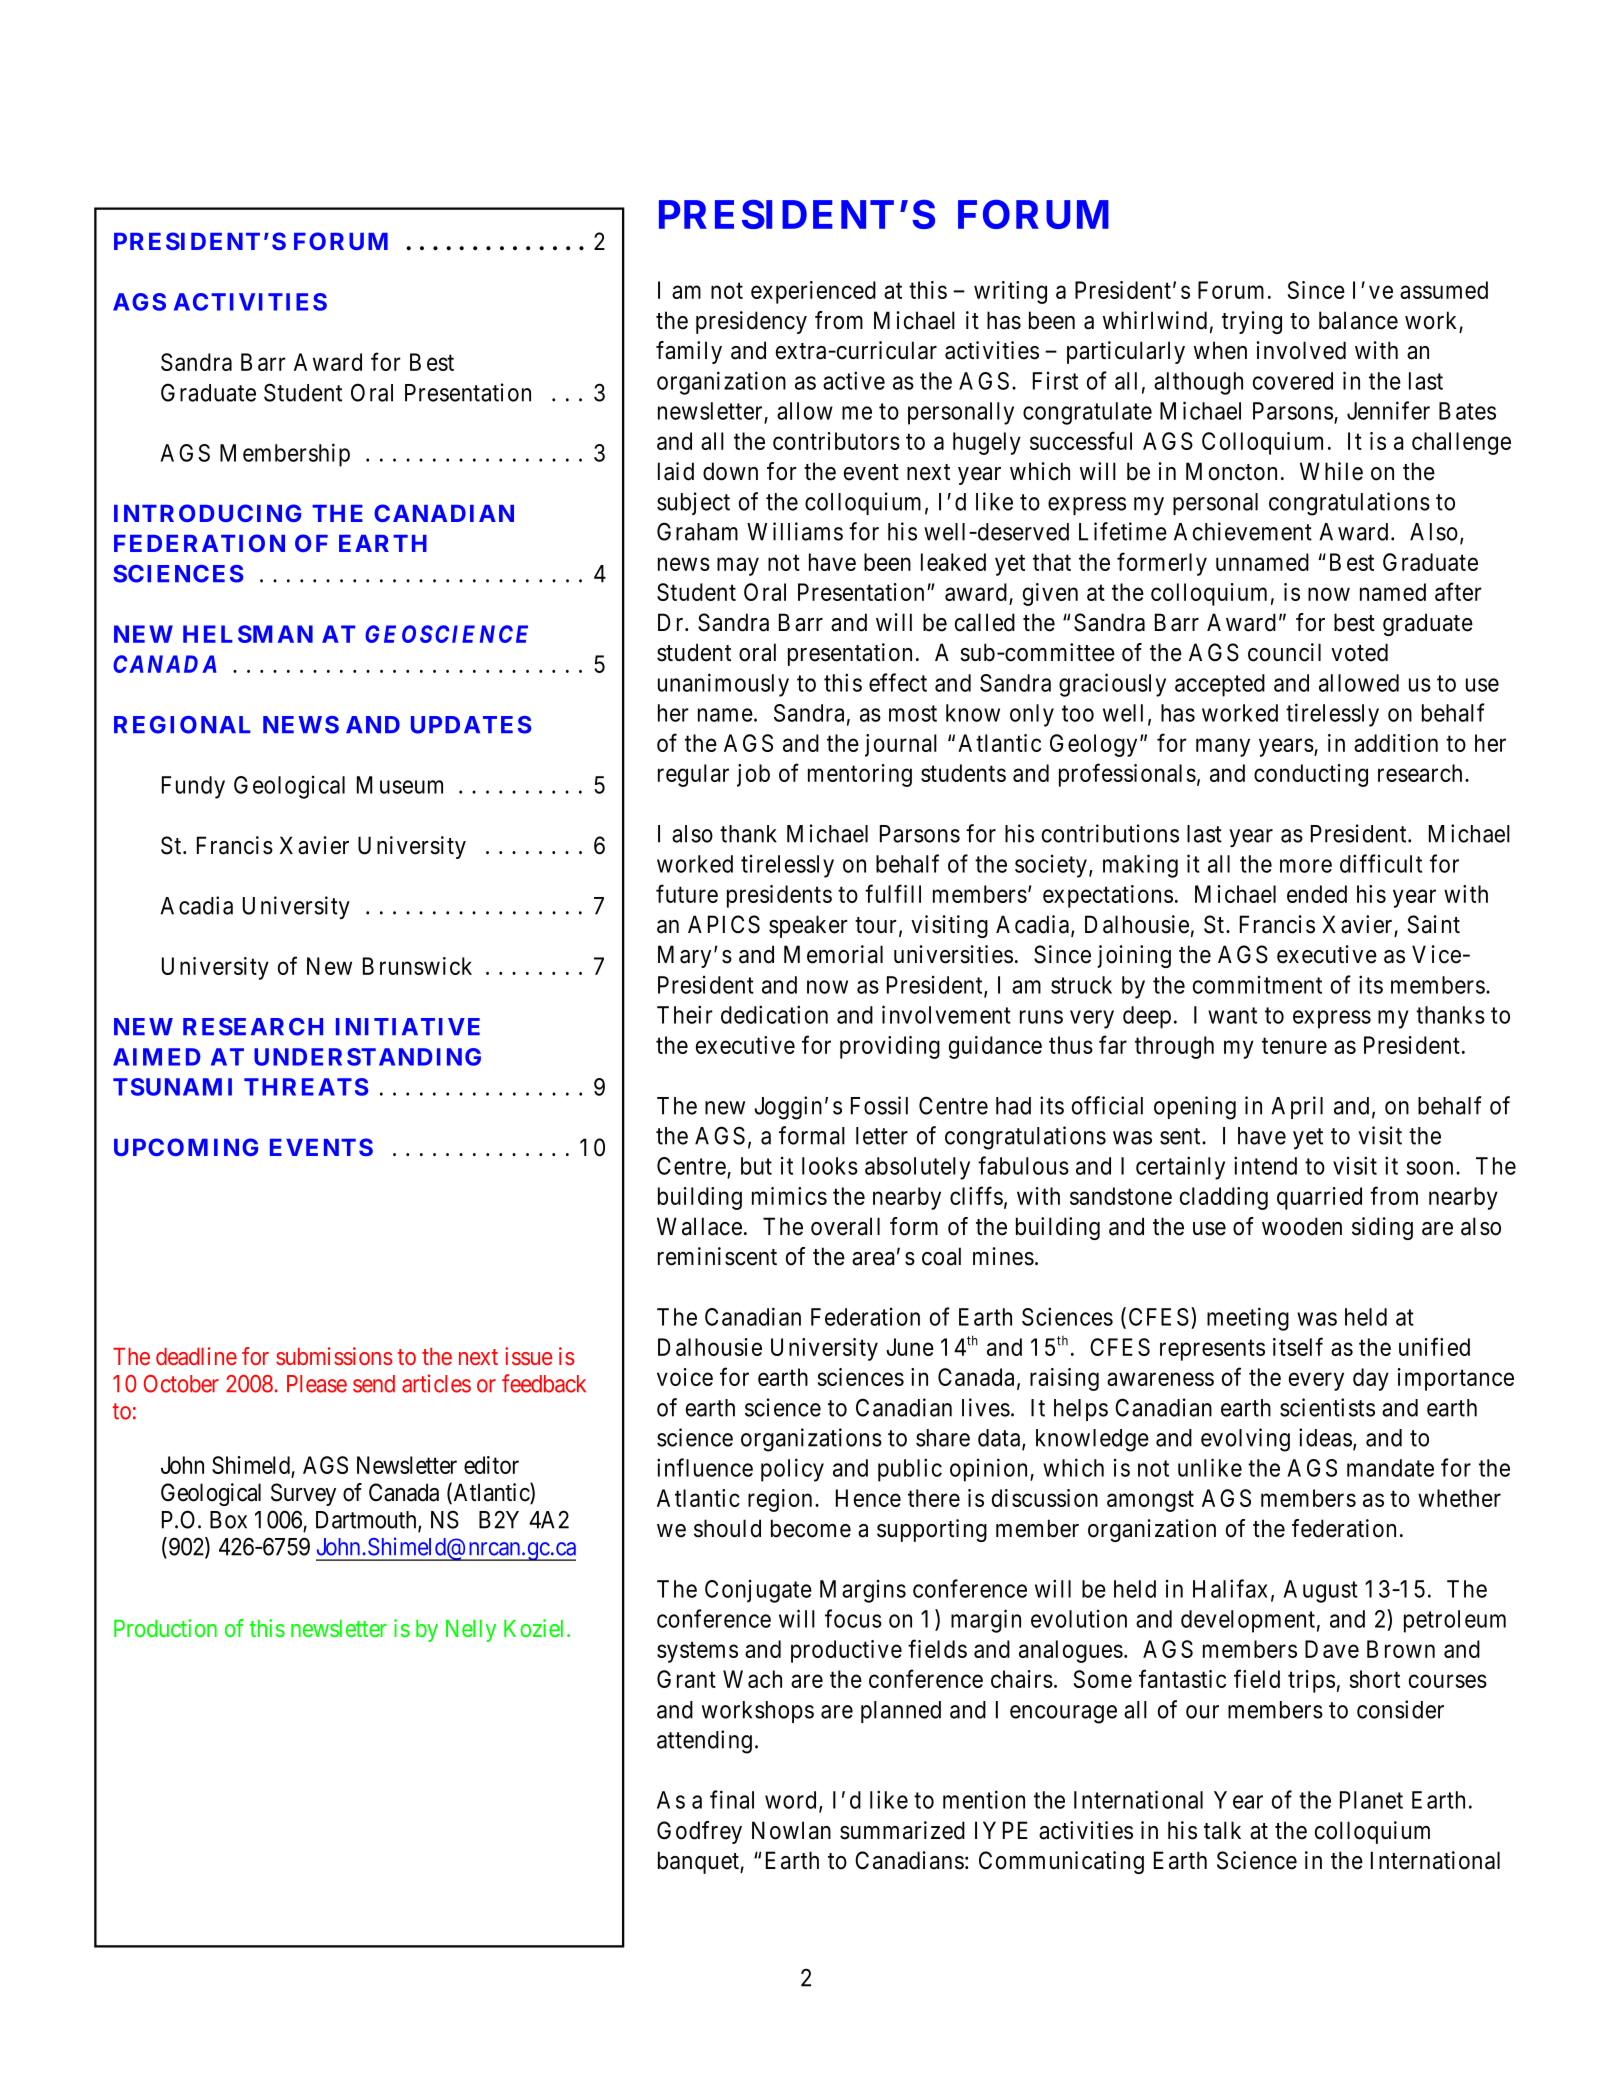 The width and height of the screenshot is (1613, 2087). What do you see at coordinates (334, 1356) in the screenshot?
I see `submissions` at bounding box center [334, 1356].
